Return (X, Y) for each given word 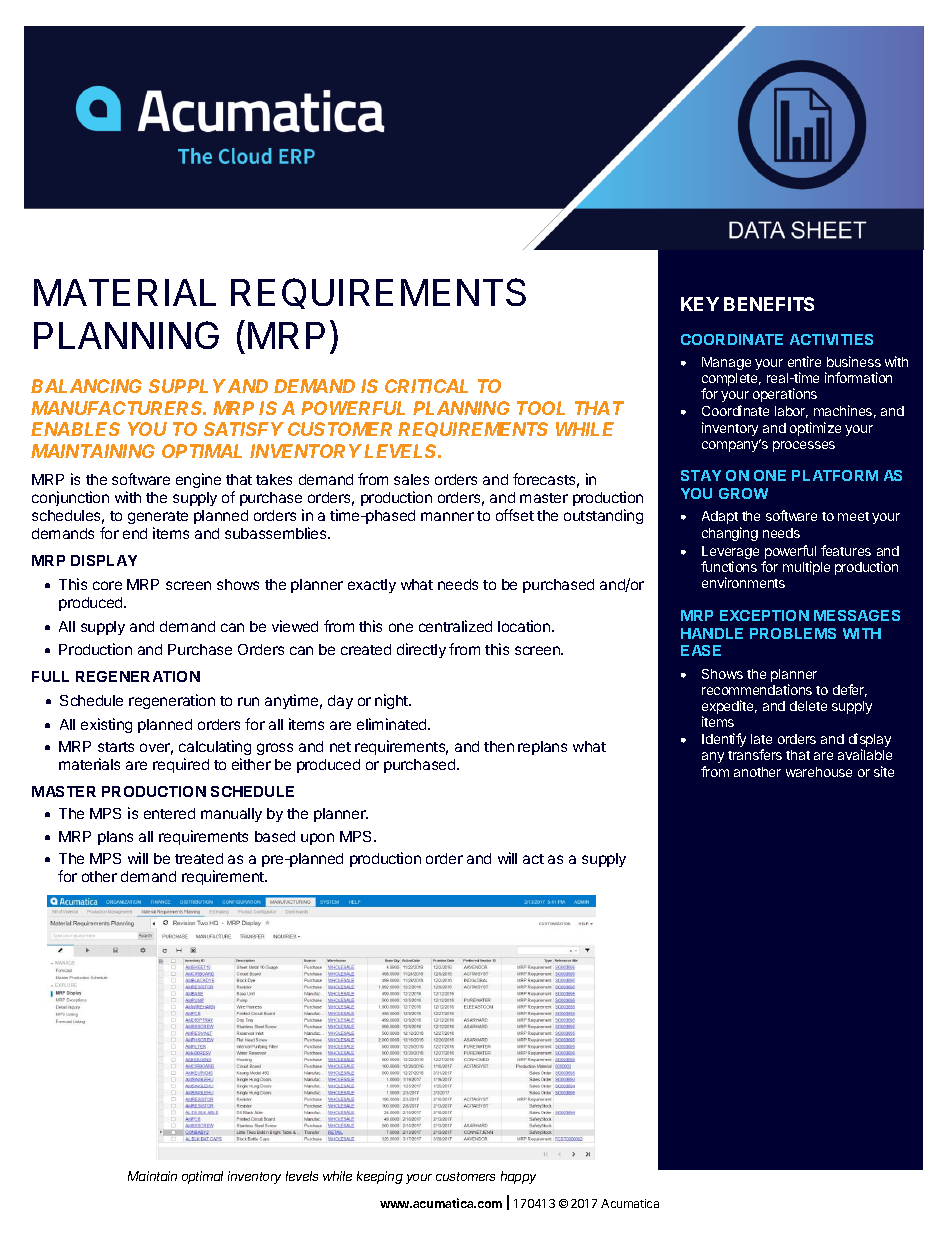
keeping (380, 1177)
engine (198, 480)
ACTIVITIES (831, 339)
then (499, 746)
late (761, 739)
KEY (700, 304)
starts (116, 747)
